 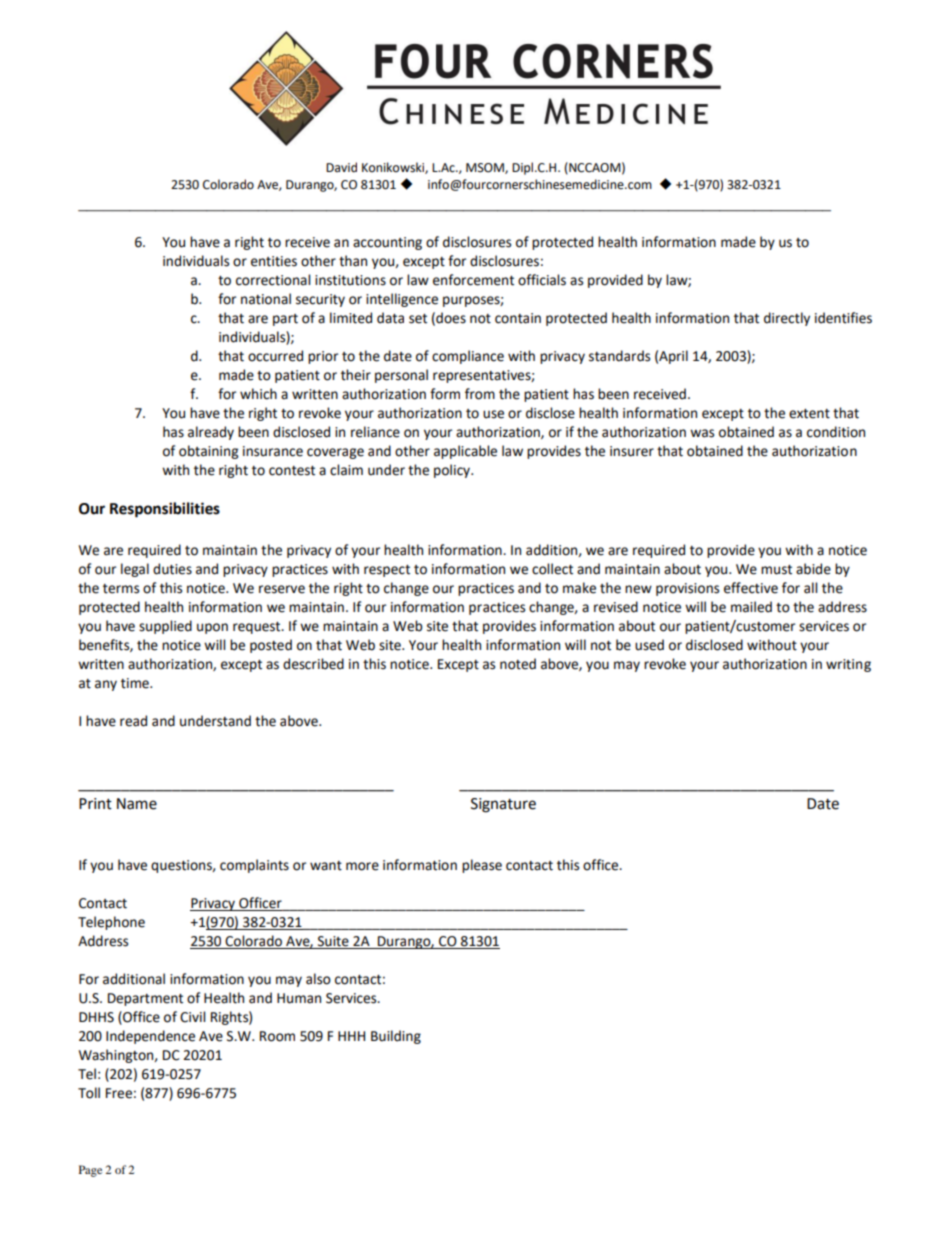 What do you see at coordinates (119, 1093) in the screenshot?
I see `Free` at bounding box center [119, 1093].
